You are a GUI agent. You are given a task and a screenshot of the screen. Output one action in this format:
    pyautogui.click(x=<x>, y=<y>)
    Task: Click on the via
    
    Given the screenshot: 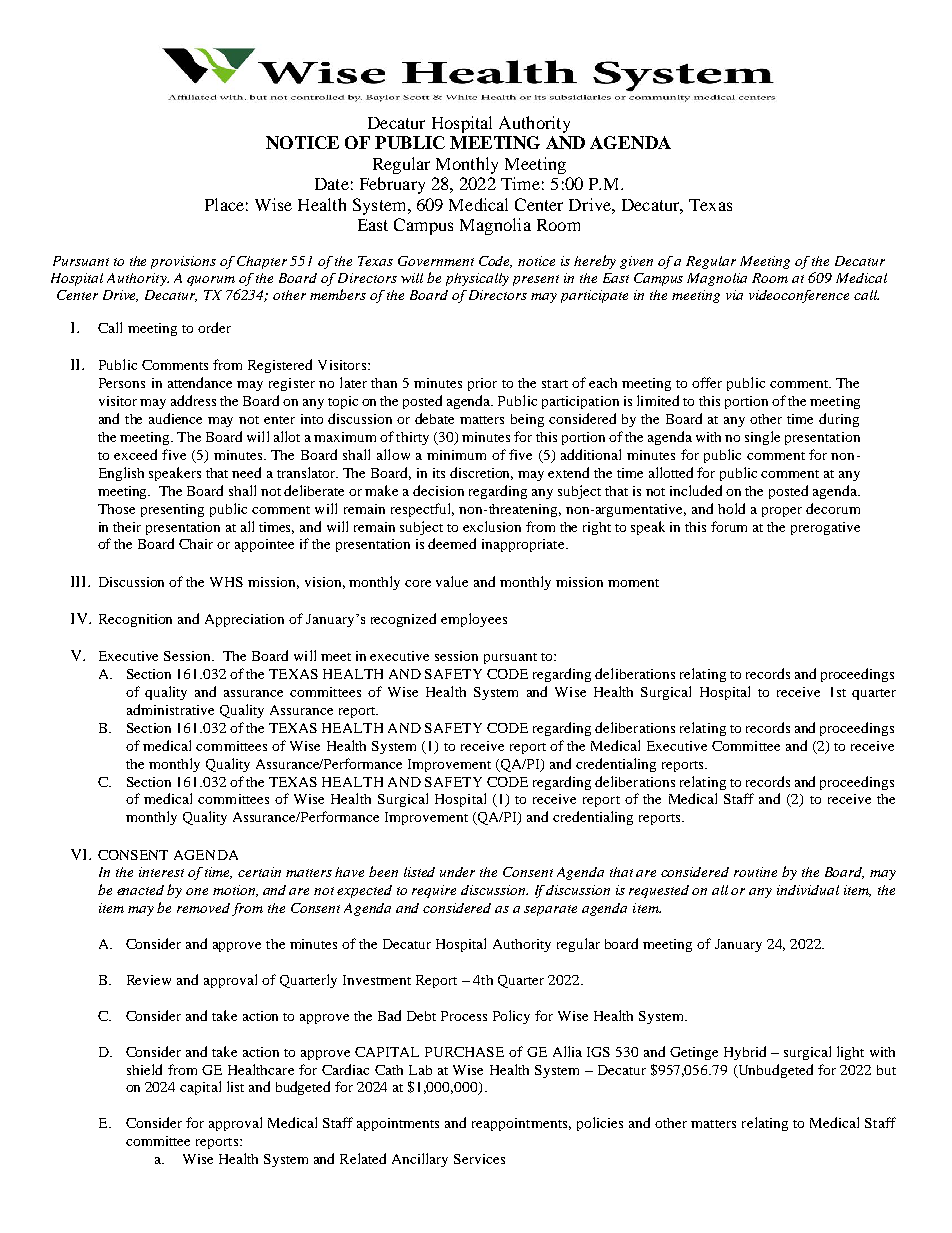 What is the action you would take?
    pyautogui.click(x=734, y=295)
